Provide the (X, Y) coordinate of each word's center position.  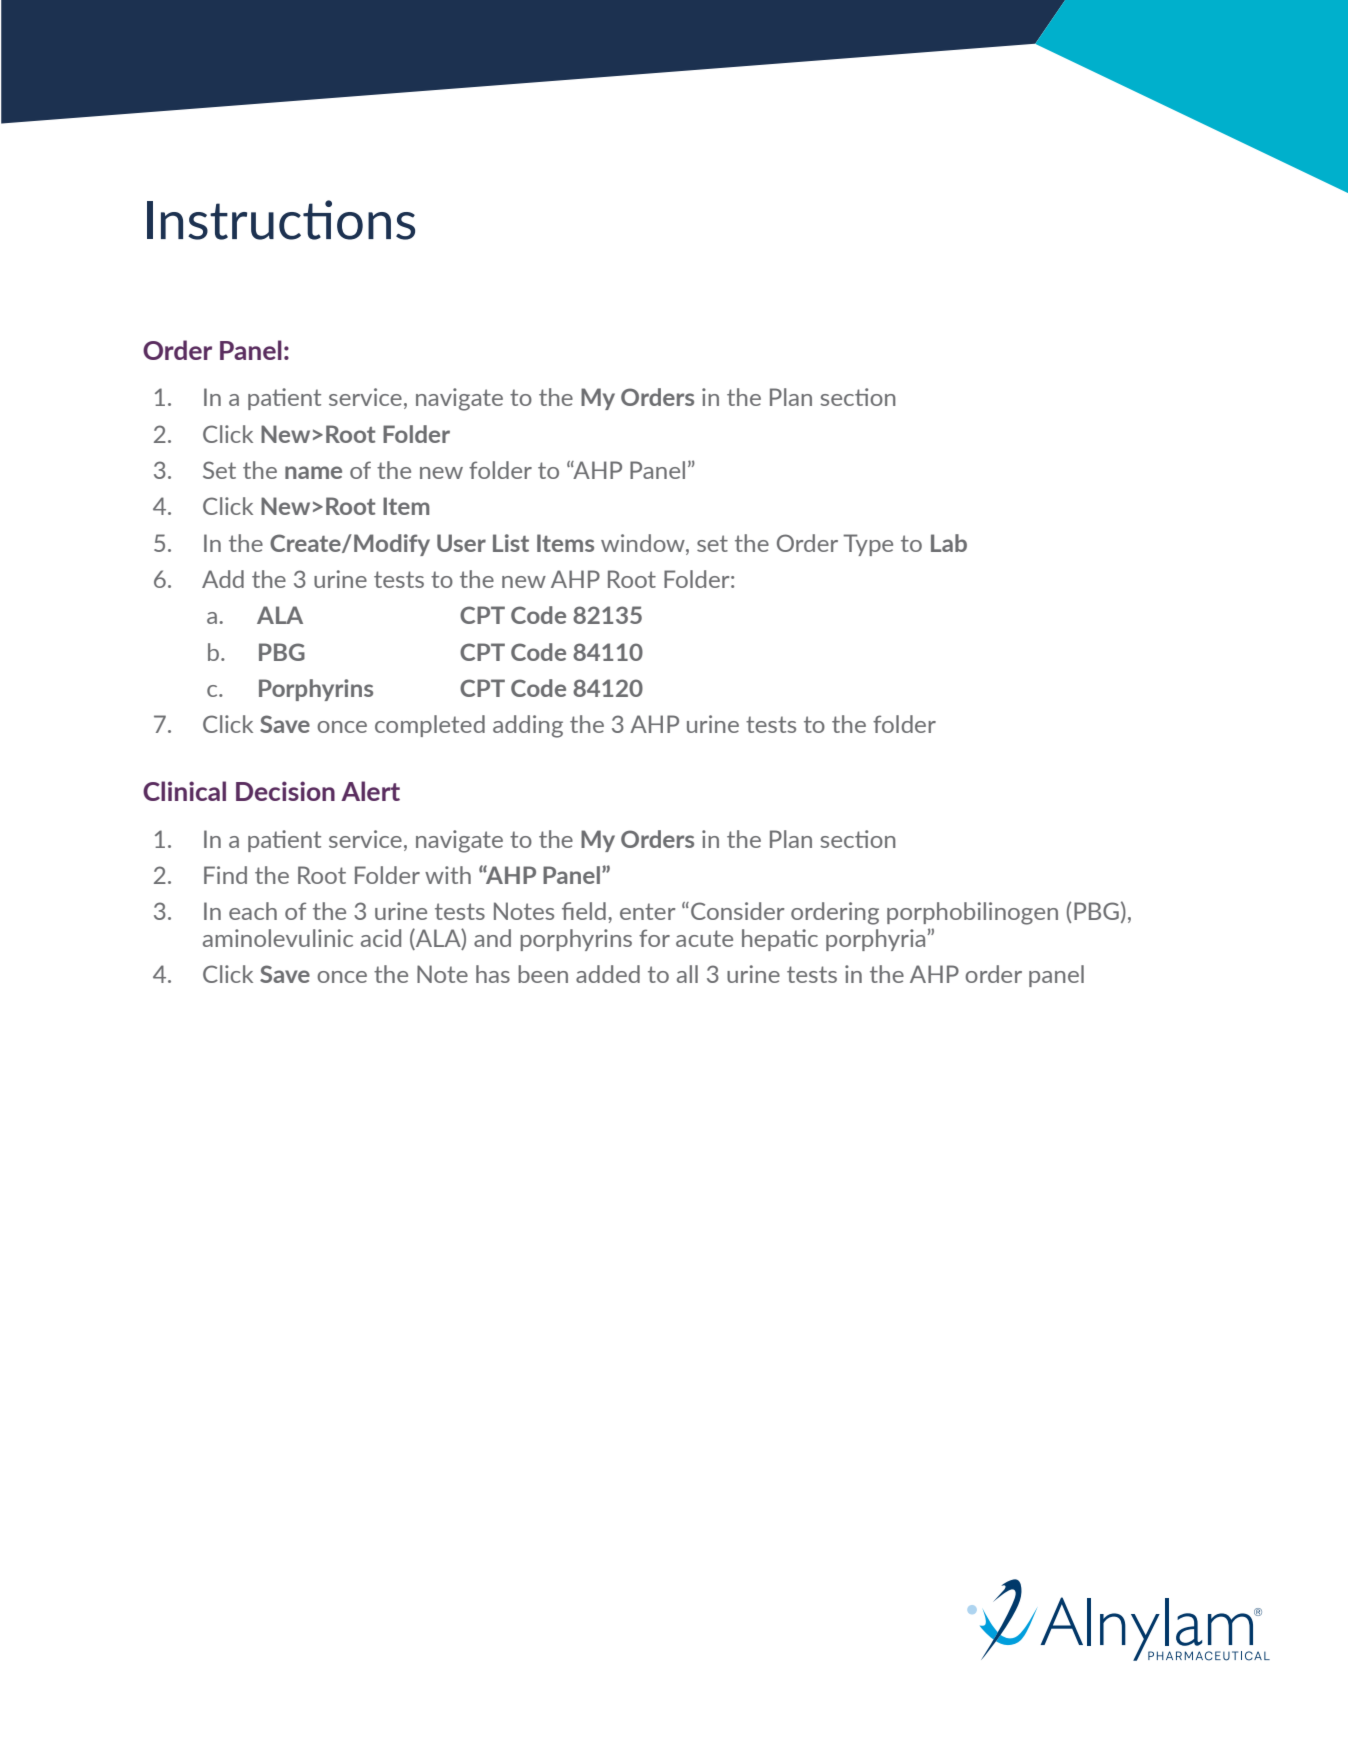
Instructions (281, 220)
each (253, 911)
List (511, 543)
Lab (949, 543)
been (543, 974)
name (313, 472)
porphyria (877, 940)
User (461, 543)
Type (868, 545)
